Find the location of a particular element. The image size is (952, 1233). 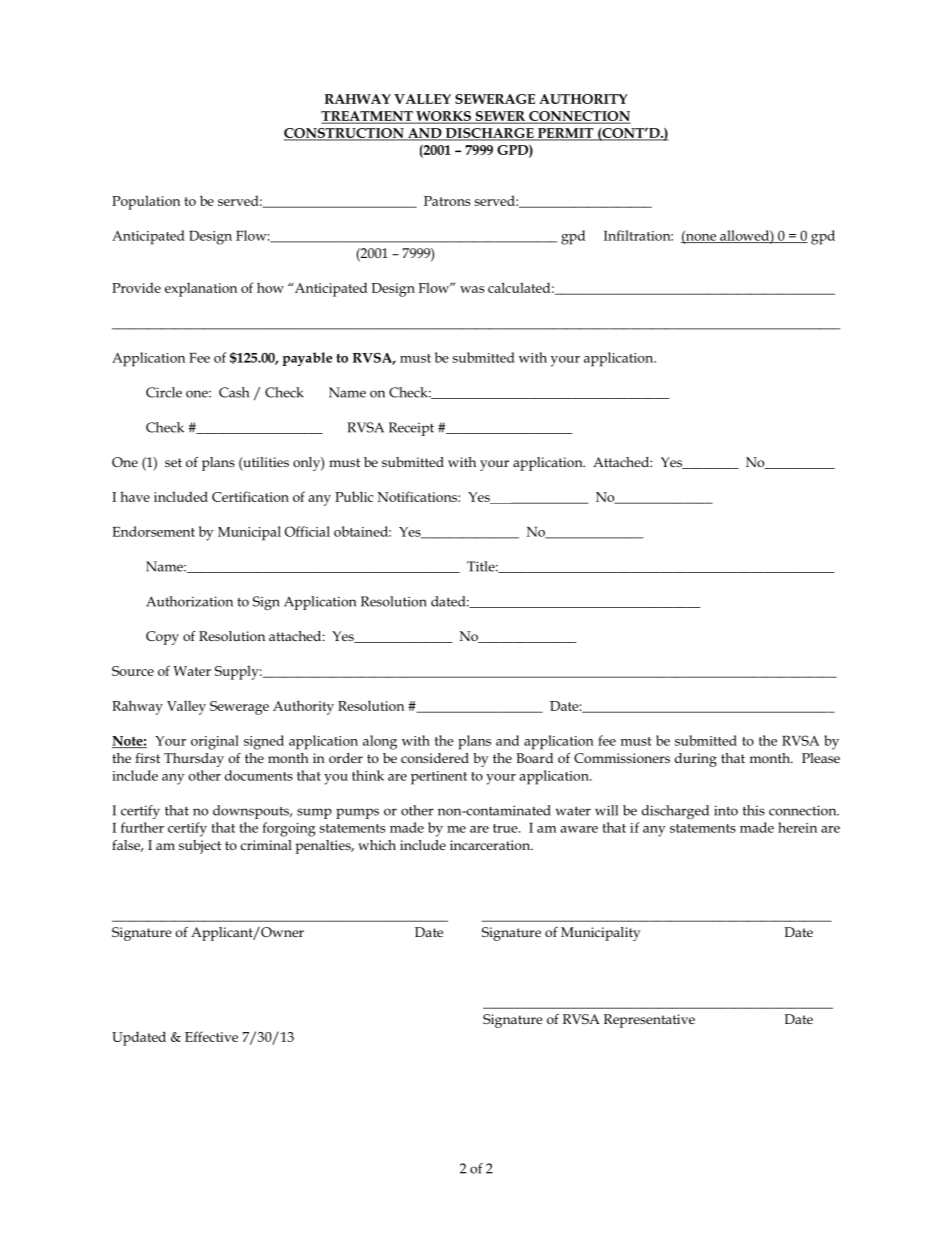

Public is located at coordinates (354, 496).
